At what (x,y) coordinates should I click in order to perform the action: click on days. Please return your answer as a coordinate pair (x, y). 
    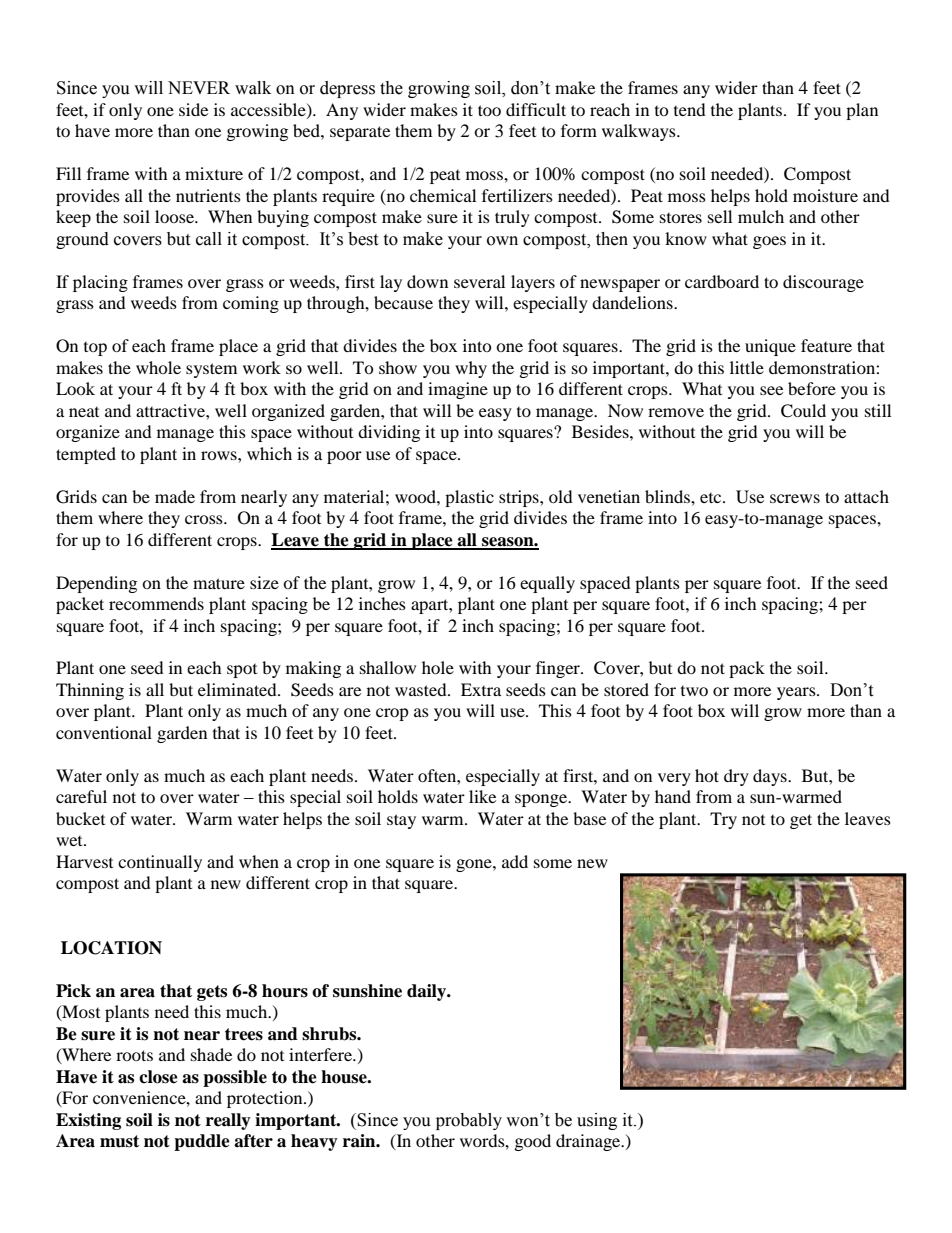
    Looking at the image, I should click on (771, 777).
